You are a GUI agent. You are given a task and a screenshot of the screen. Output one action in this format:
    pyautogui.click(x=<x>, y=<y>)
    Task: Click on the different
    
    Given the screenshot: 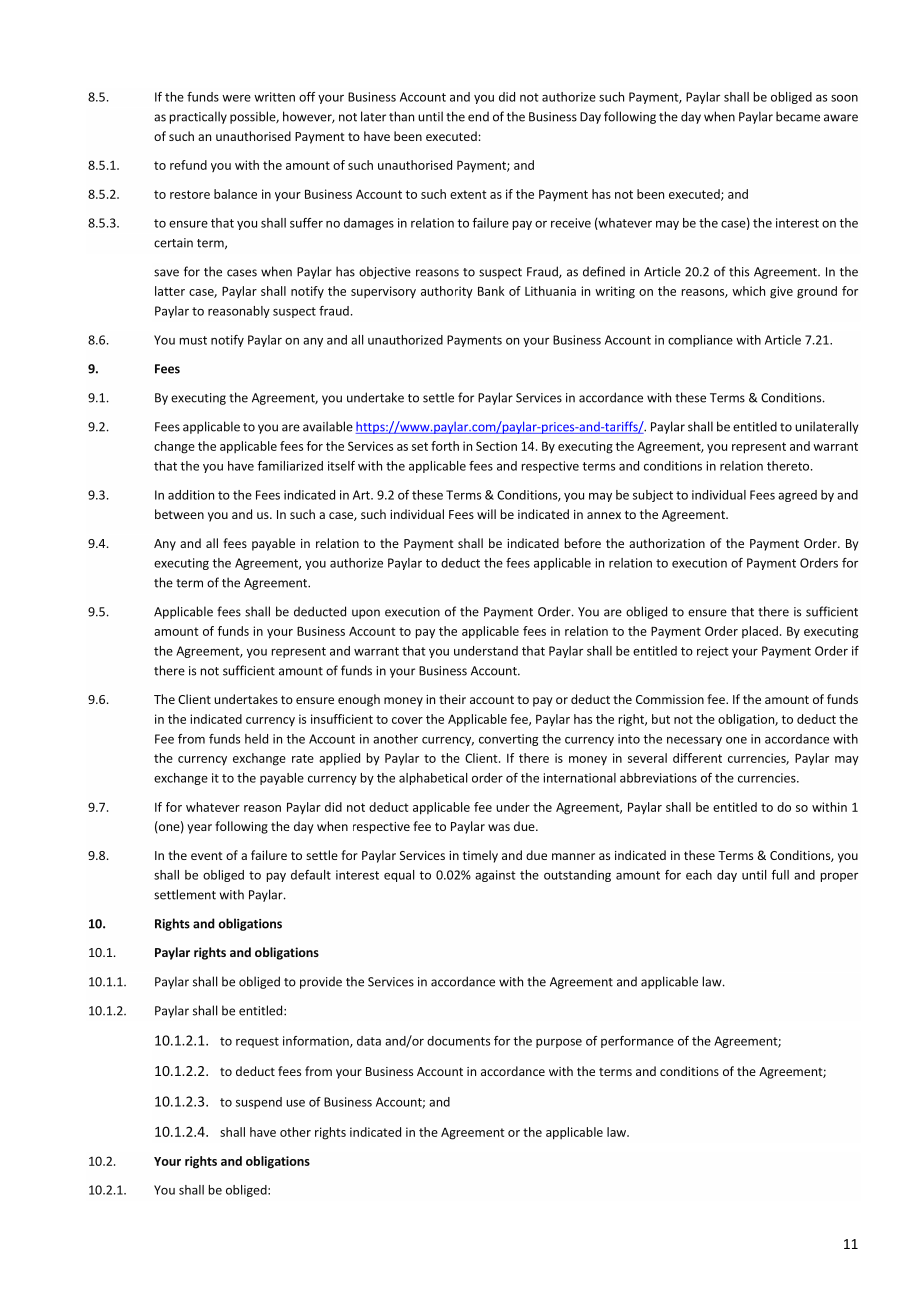 What is the action you would take?
    pyautogui.click(x=697, y=758)
